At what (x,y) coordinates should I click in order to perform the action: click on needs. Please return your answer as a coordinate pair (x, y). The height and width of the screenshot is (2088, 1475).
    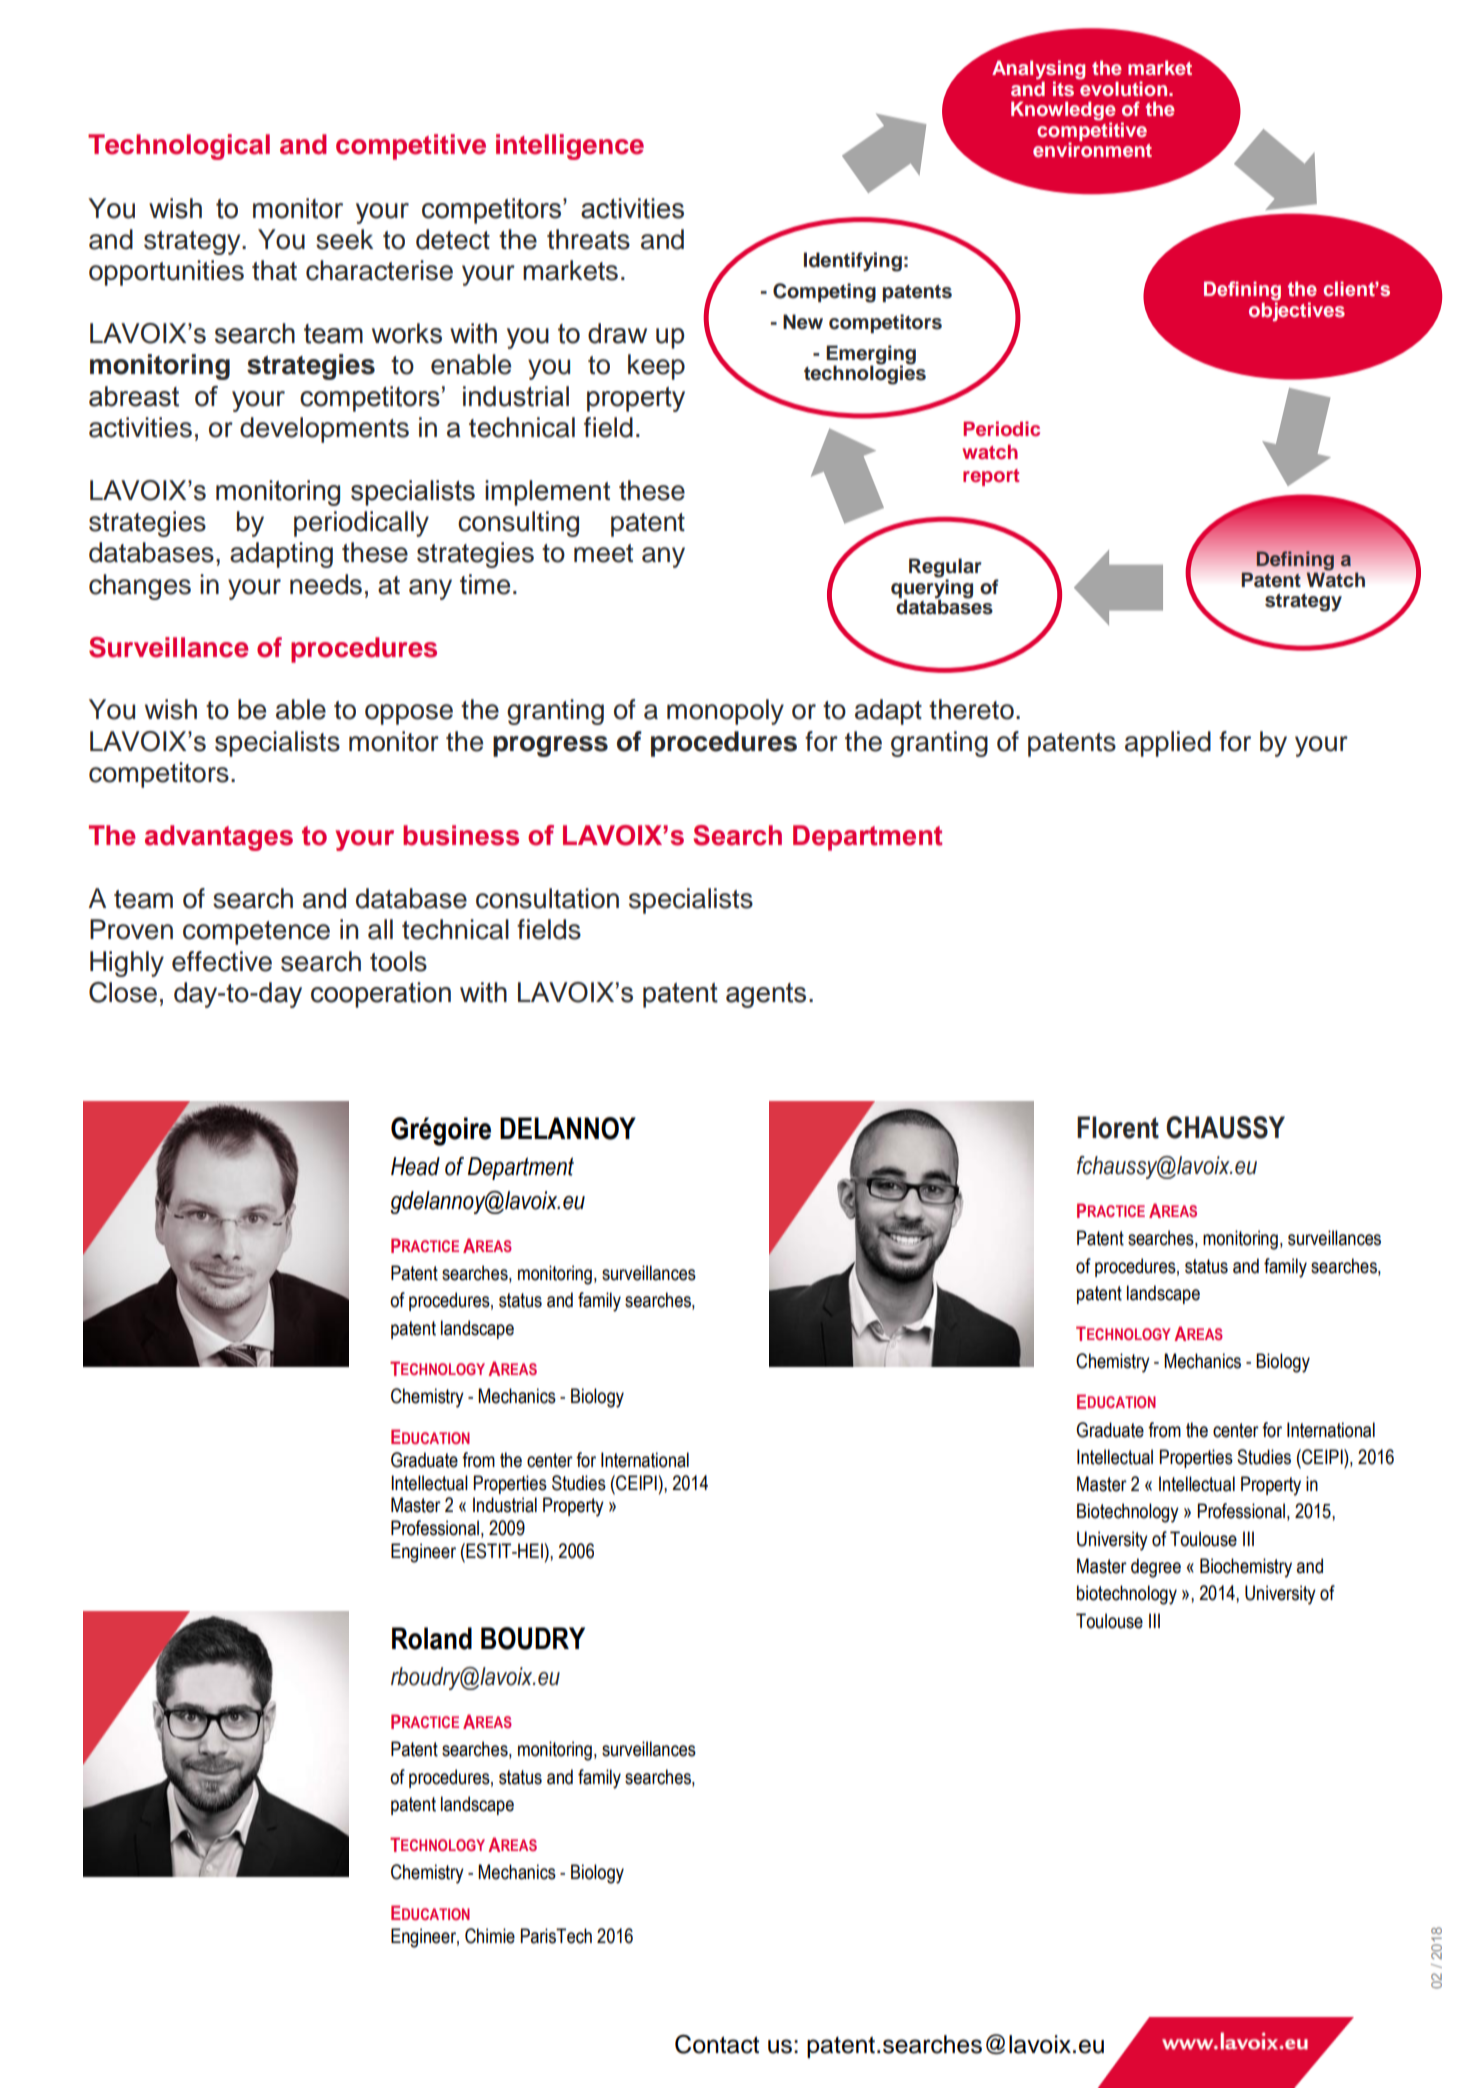
    Looking at the image, I should click on (326, 584).
